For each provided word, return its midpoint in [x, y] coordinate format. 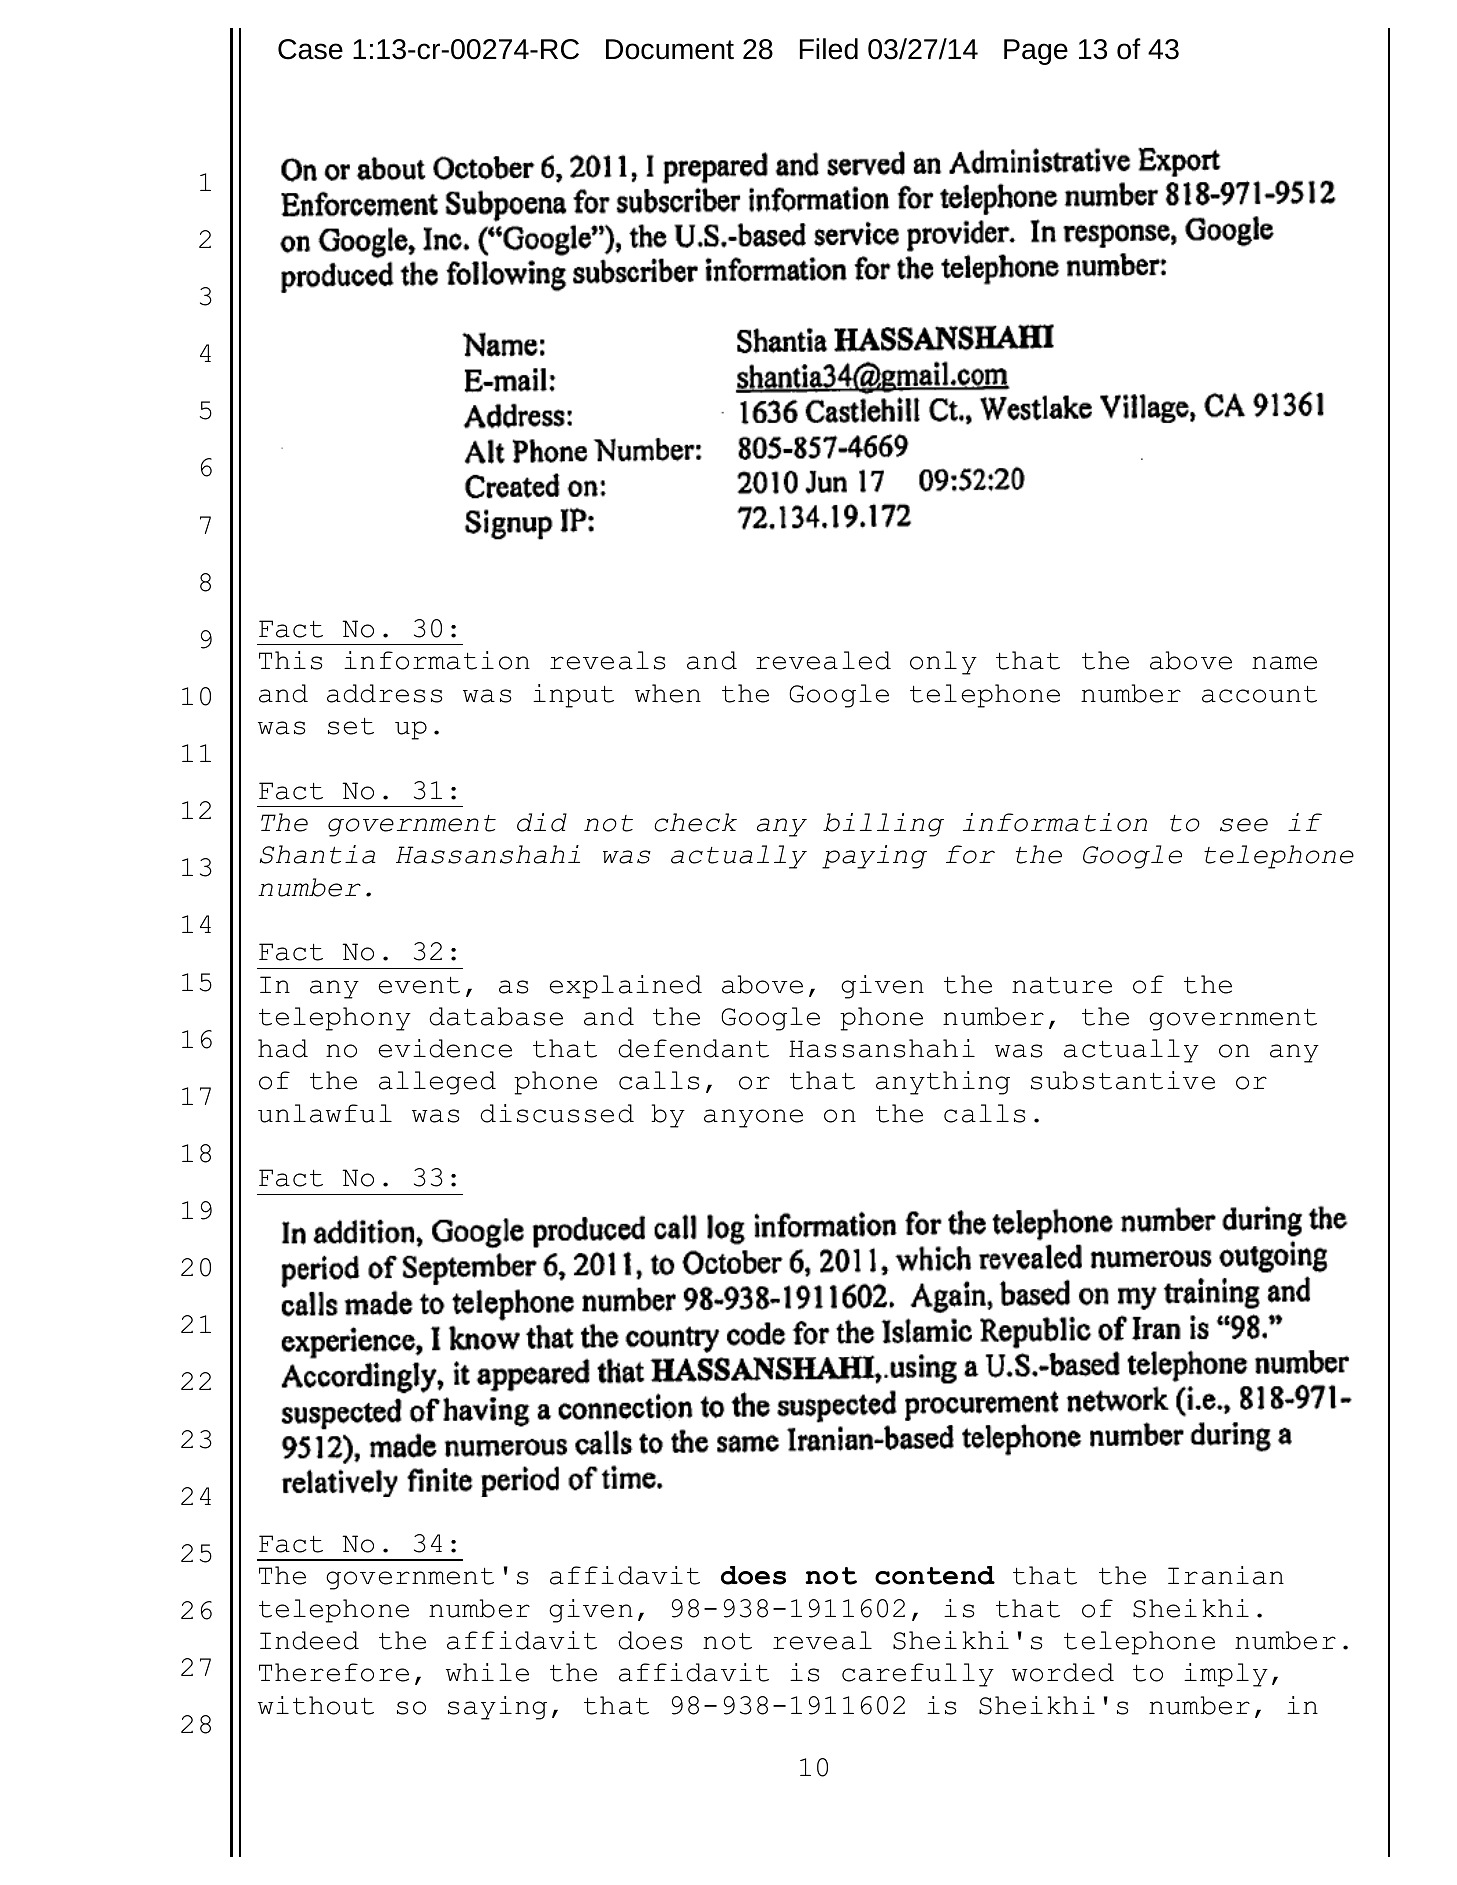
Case [310, 49]
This [291, 660]
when [668, 693]
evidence [445, 1048]
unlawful [325, 1113]
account [1259, 694]
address [385, 693]
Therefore [334, 1672]
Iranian [1226, 1575]
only [943, 663]
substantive [1123, 1080]
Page [1036, 52]
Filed [829, 49]
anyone [753, 1118]
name [1284, 663]
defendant [694, 1048]
